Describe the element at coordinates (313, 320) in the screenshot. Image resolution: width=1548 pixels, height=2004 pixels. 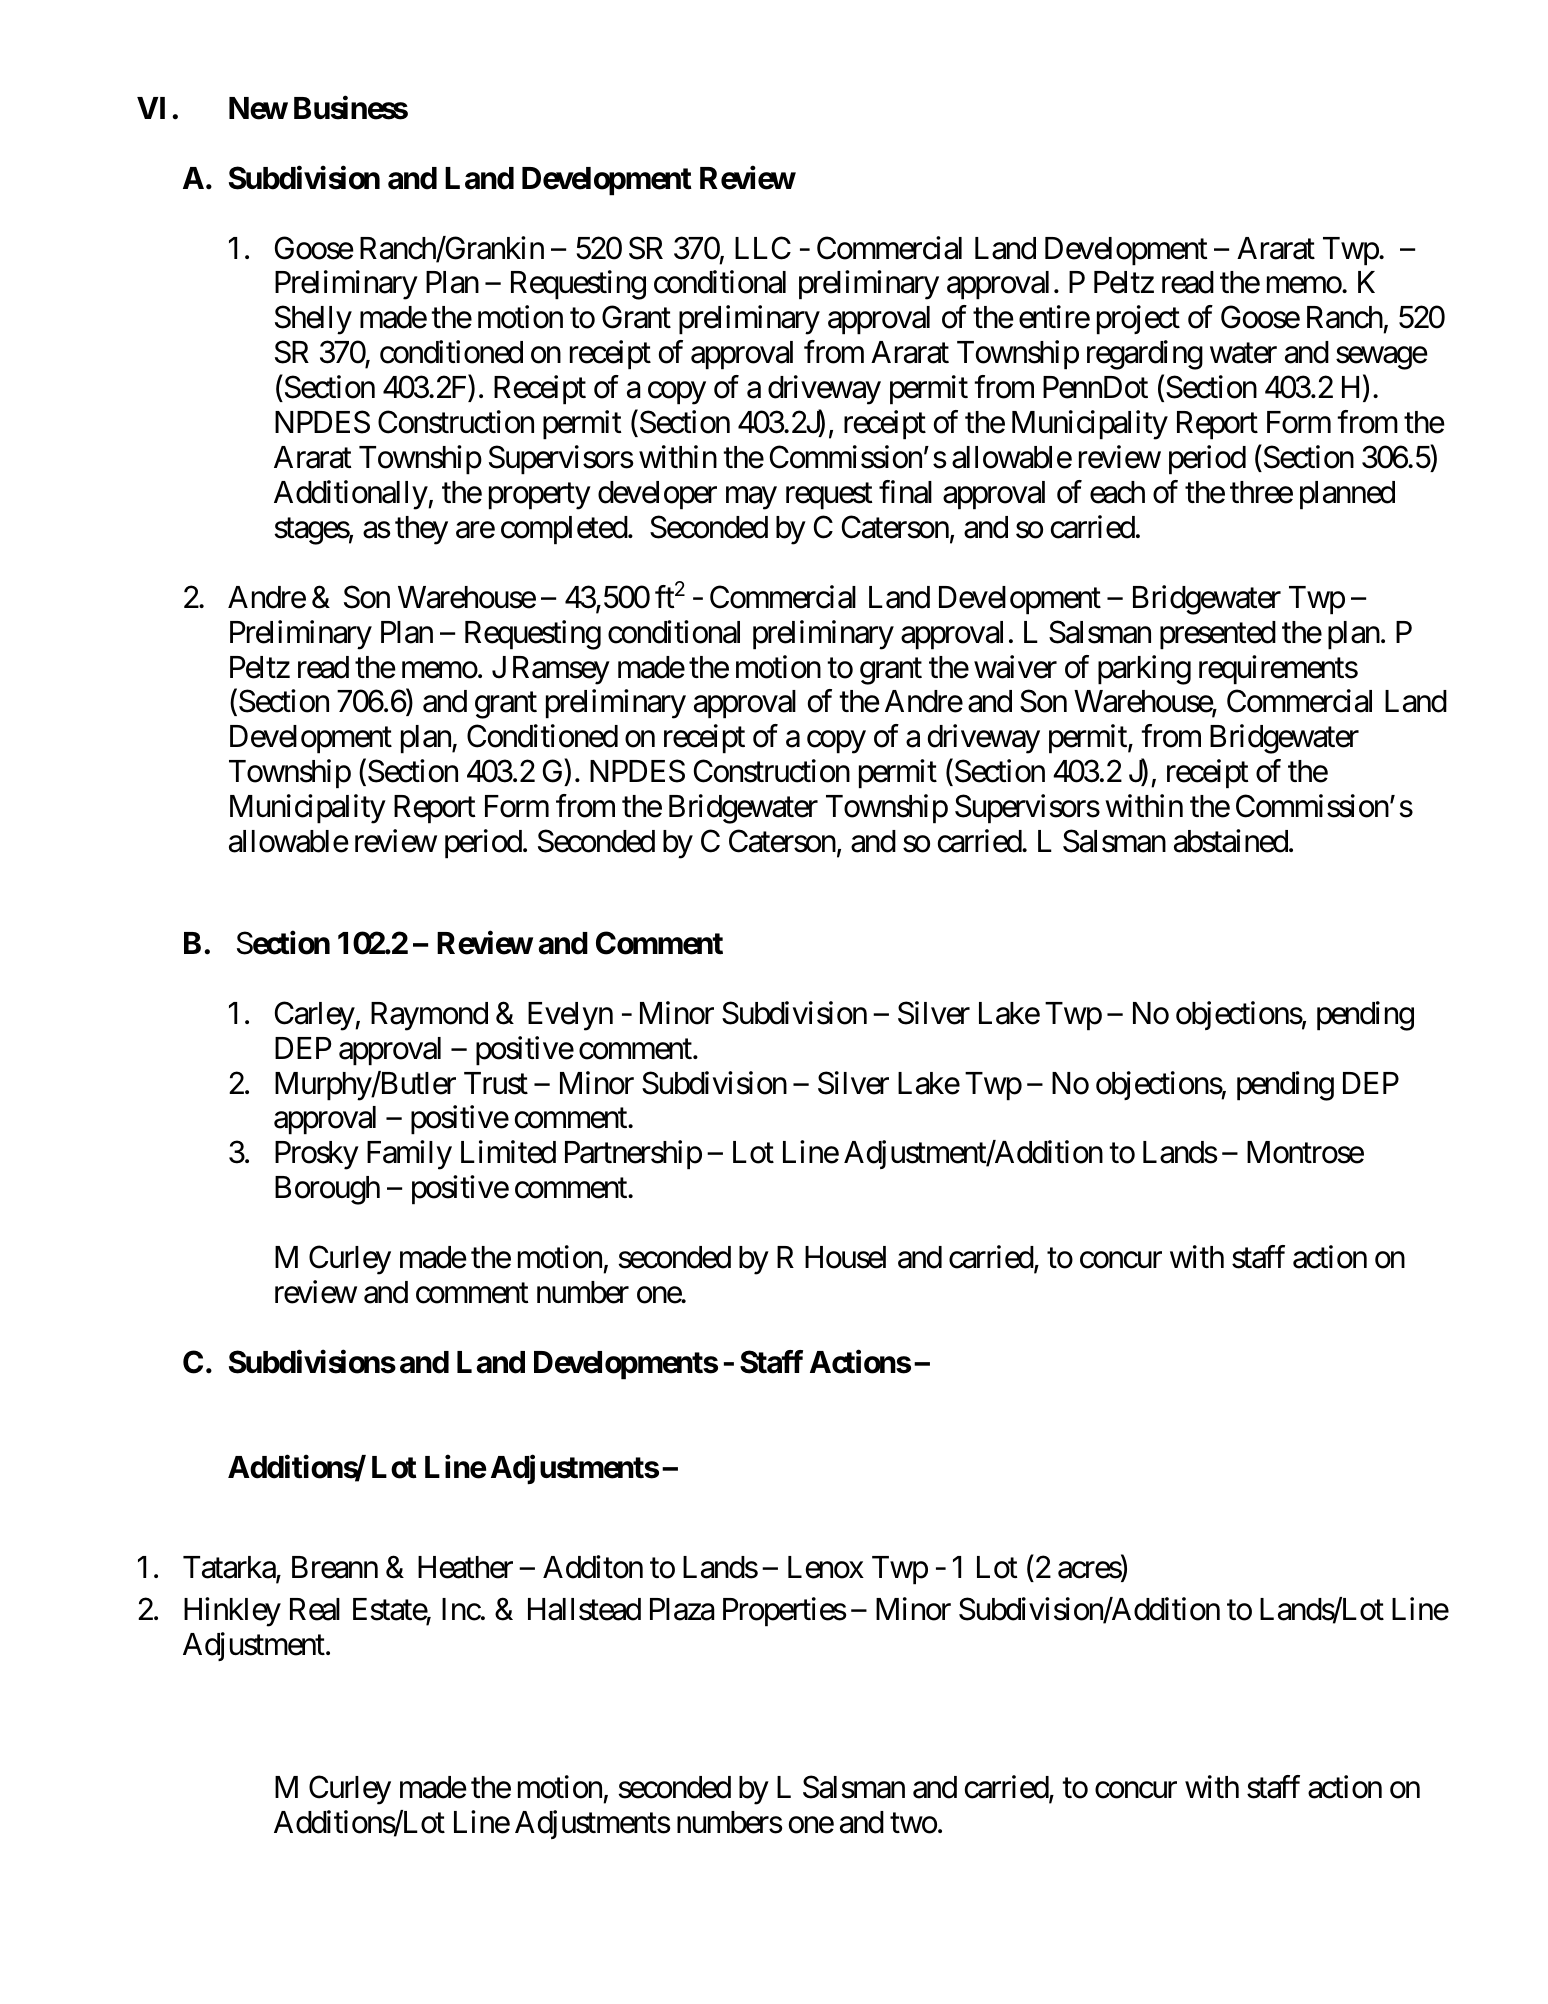
I see `Shelly` at that location.
